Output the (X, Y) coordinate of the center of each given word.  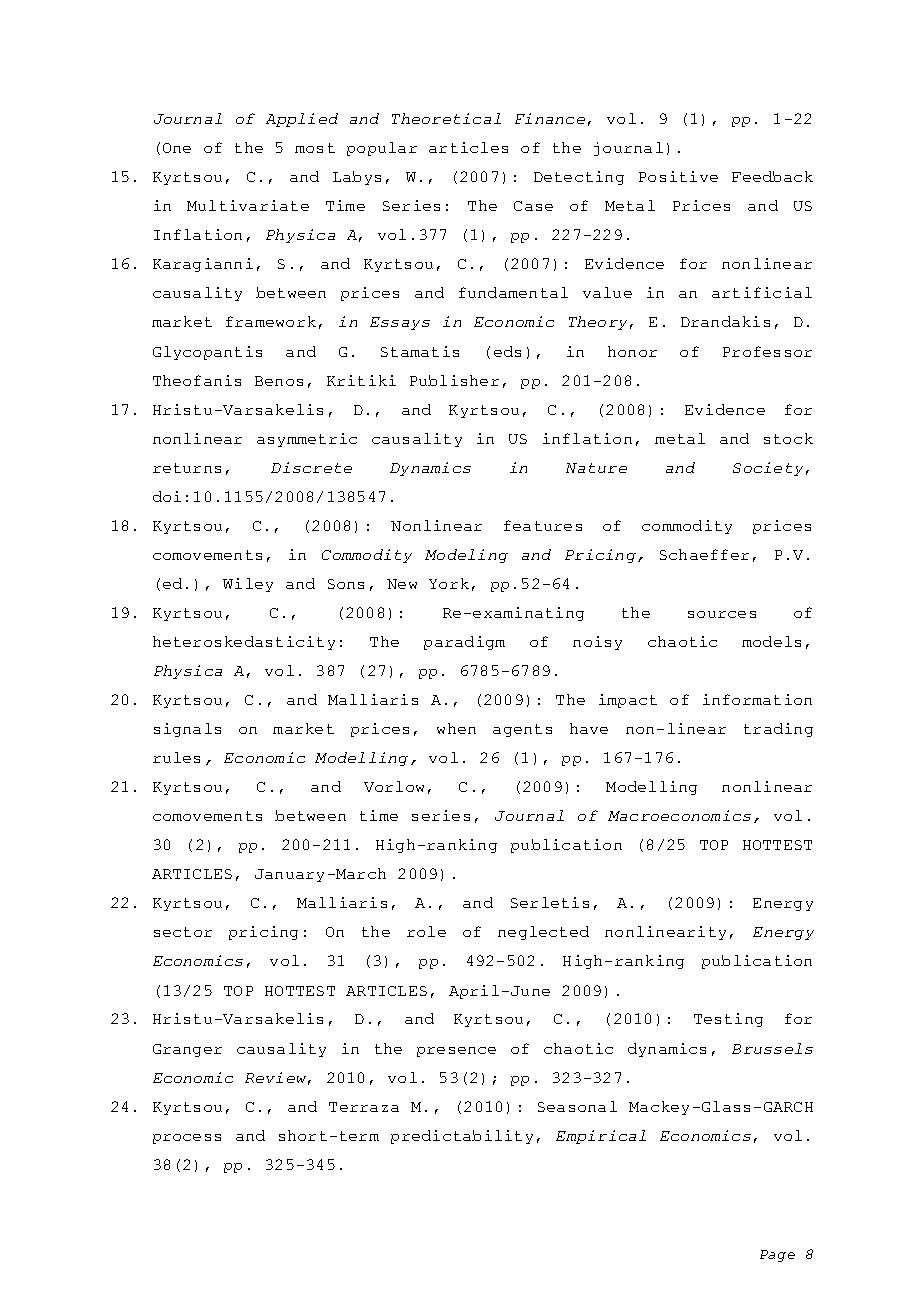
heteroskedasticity (244, 643)
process (187, 1139)
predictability (462, 1137)
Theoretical (446, 118)
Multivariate (248, 205)
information (757, 699)
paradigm (464, 643)
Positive (678, 176)
